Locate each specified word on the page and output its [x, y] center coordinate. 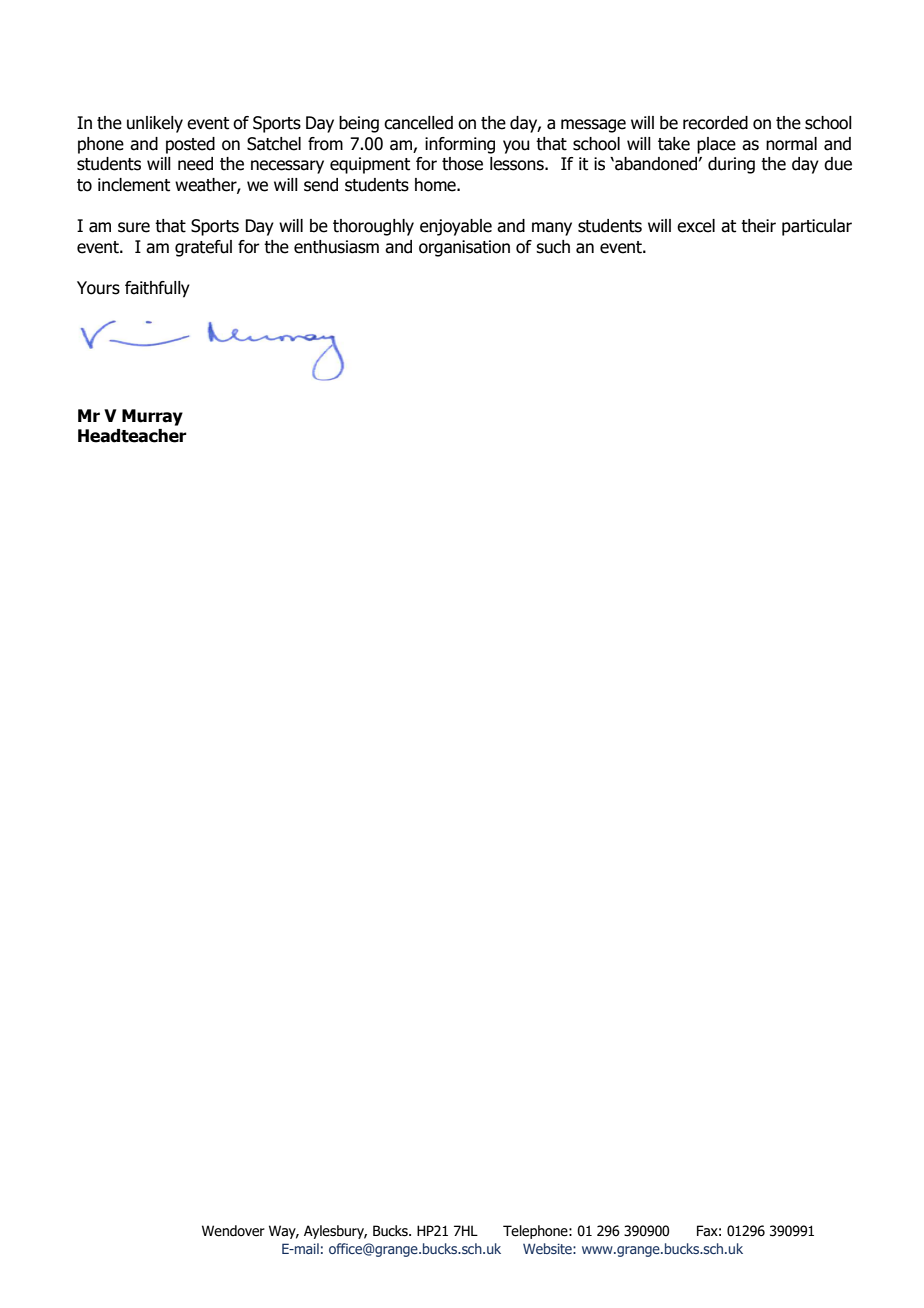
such [553, 247]
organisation [464, 248]
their [758, 226]
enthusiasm [336, 247]
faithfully [157, 289]
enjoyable [456, 227]
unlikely [155, 124]
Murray [152, 417]
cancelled [418, 123]
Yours [98, 288]
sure [134, 227]
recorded [715, 123]
